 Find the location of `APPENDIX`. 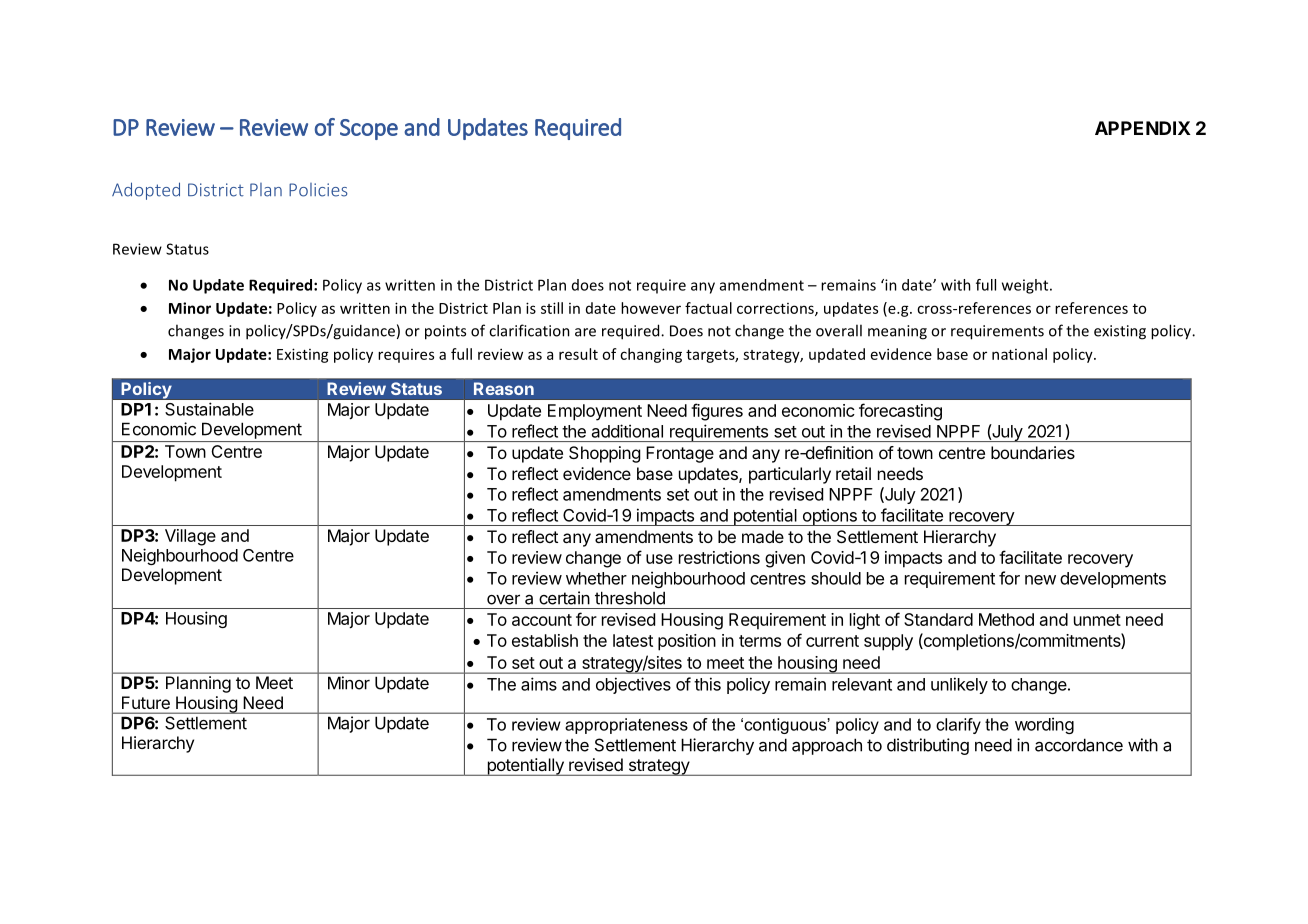

APPENDIX is located at coordinates (1143, 128).
